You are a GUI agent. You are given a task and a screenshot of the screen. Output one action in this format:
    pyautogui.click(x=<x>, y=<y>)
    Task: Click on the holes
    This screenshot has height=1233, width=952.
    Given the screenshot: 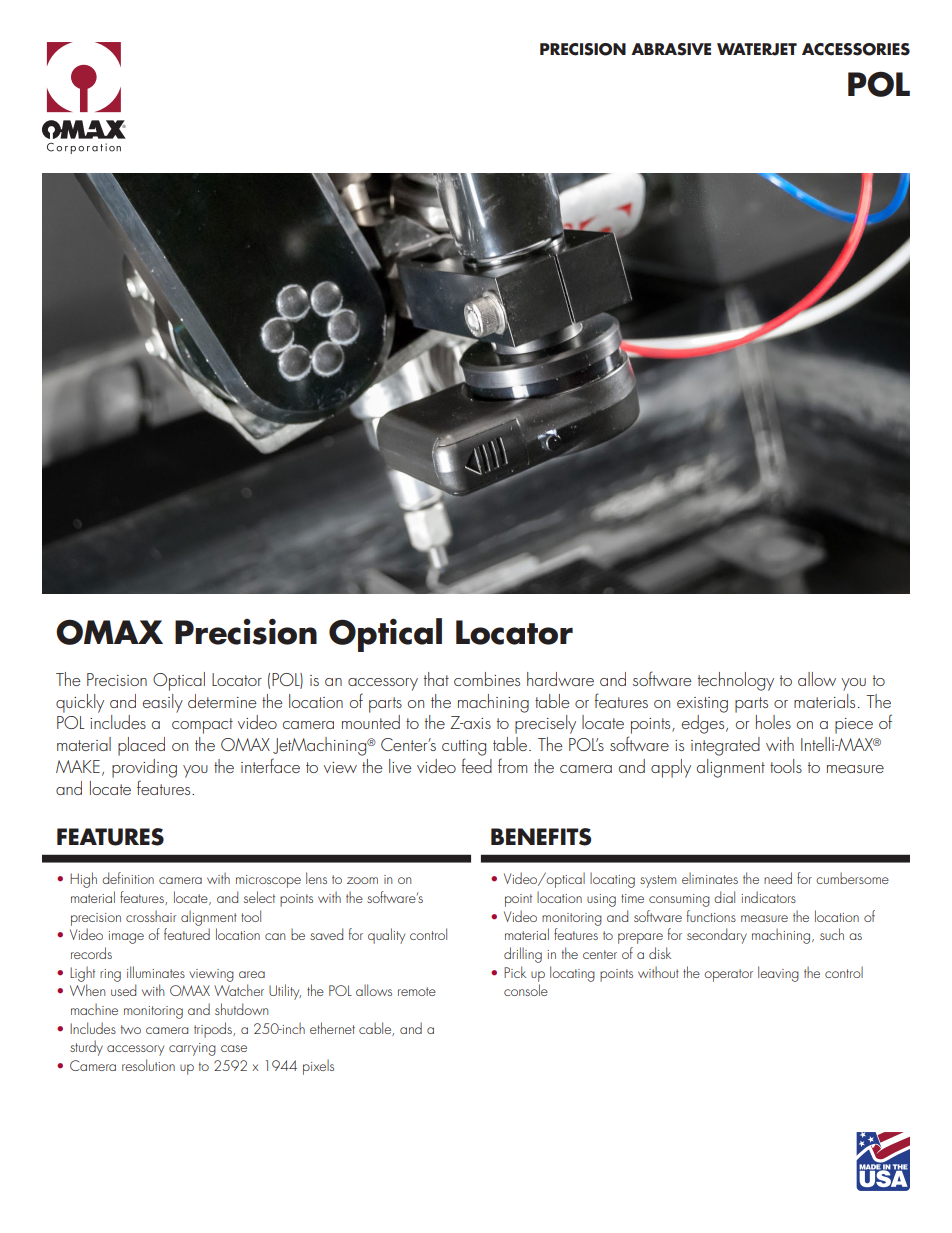 What is the action you would take?
    pyautogui.click(x=773, y=722)
